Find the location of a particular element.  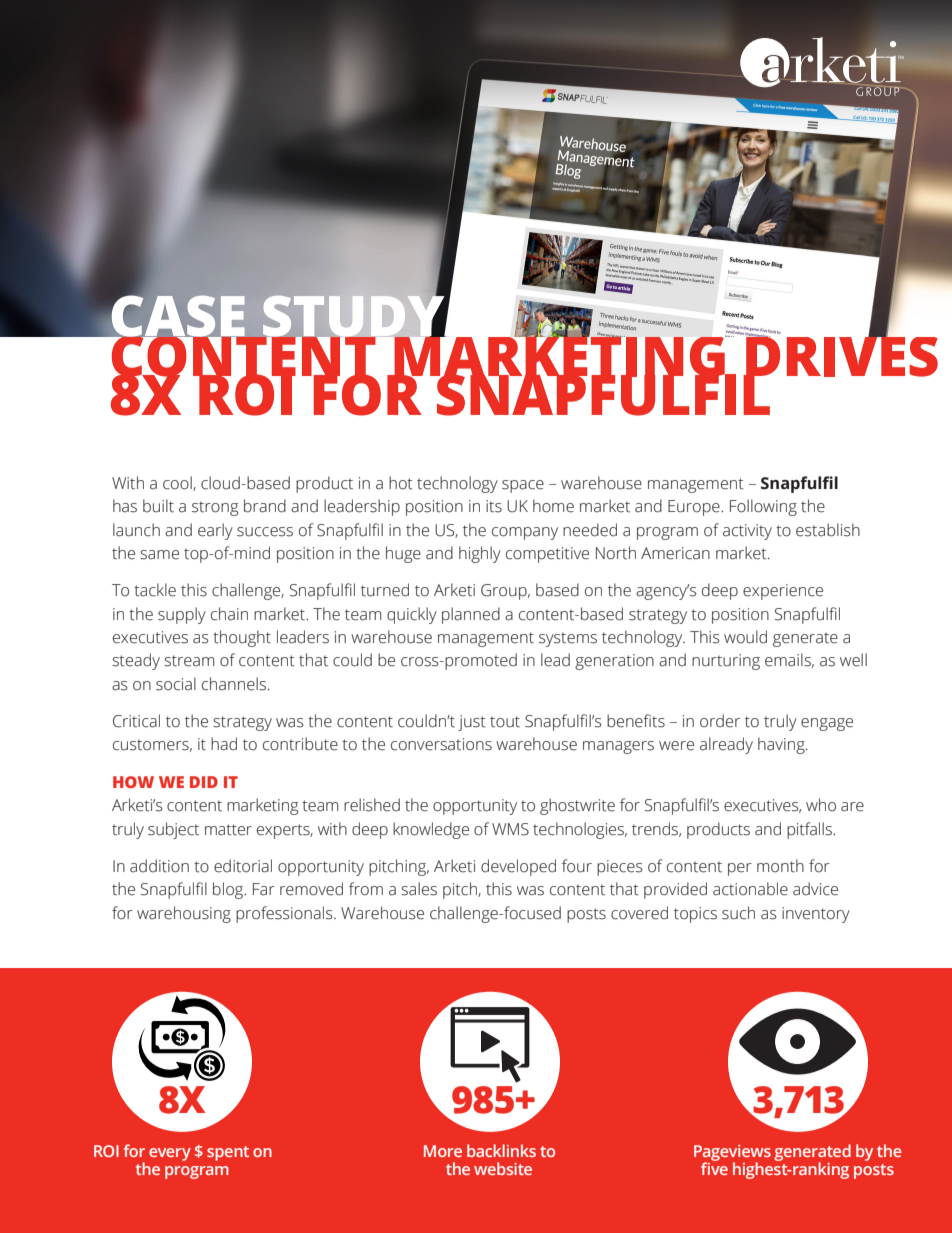

company is located at coordinates (525, 533).
